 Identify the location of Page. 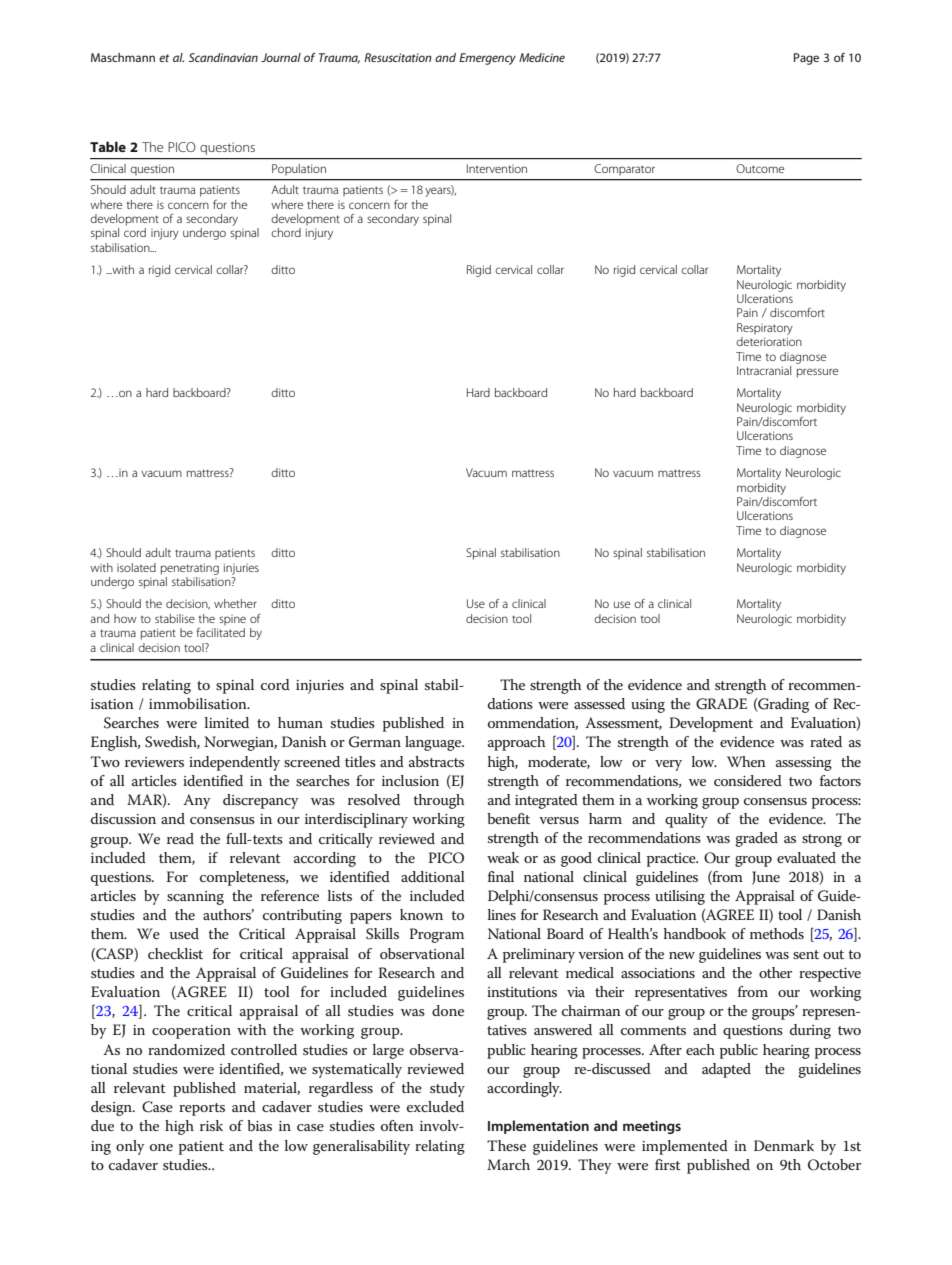
(806, 59).
